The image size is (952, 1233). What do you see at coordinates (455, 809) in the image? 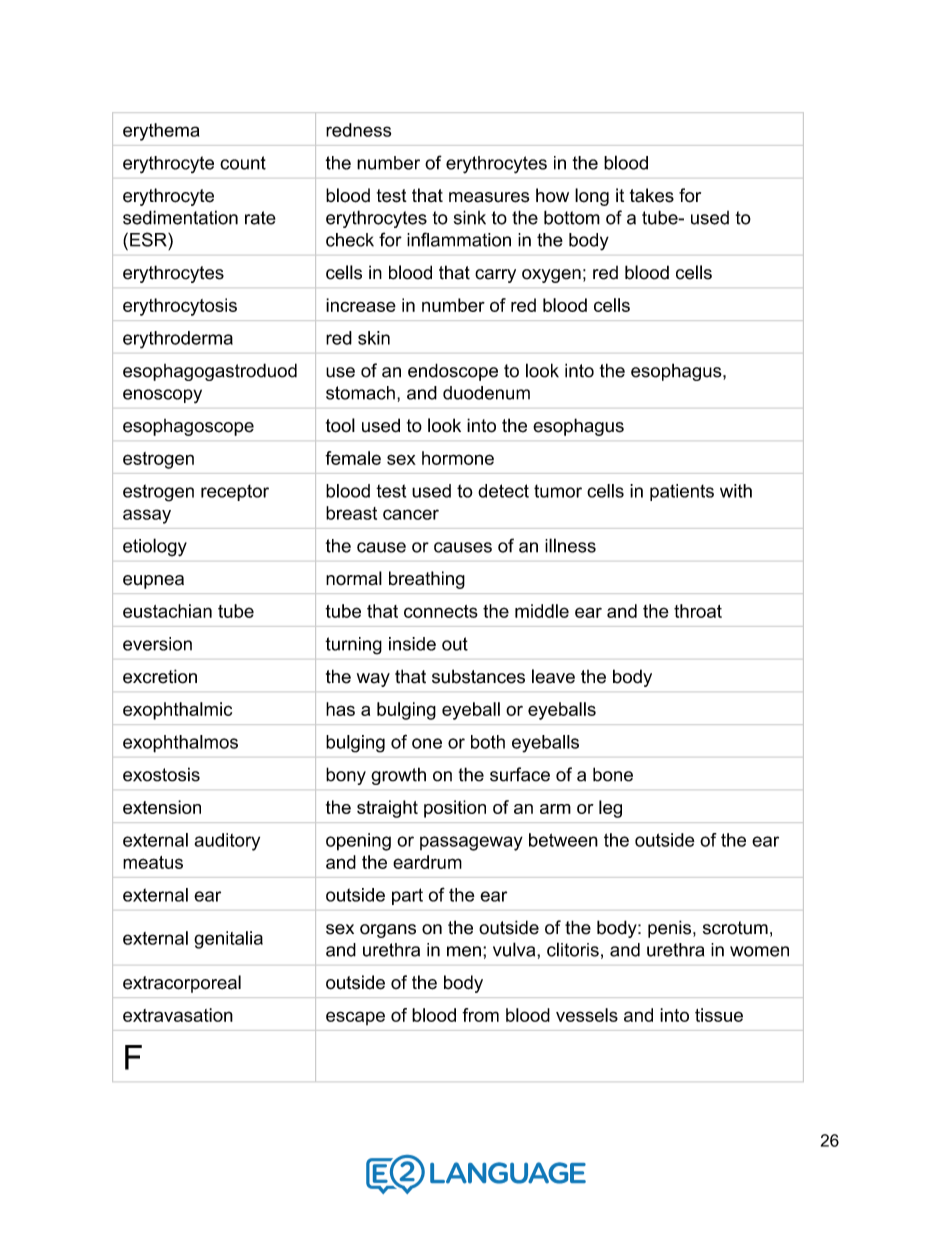
I see `position` at bounding box center [455, 809].
